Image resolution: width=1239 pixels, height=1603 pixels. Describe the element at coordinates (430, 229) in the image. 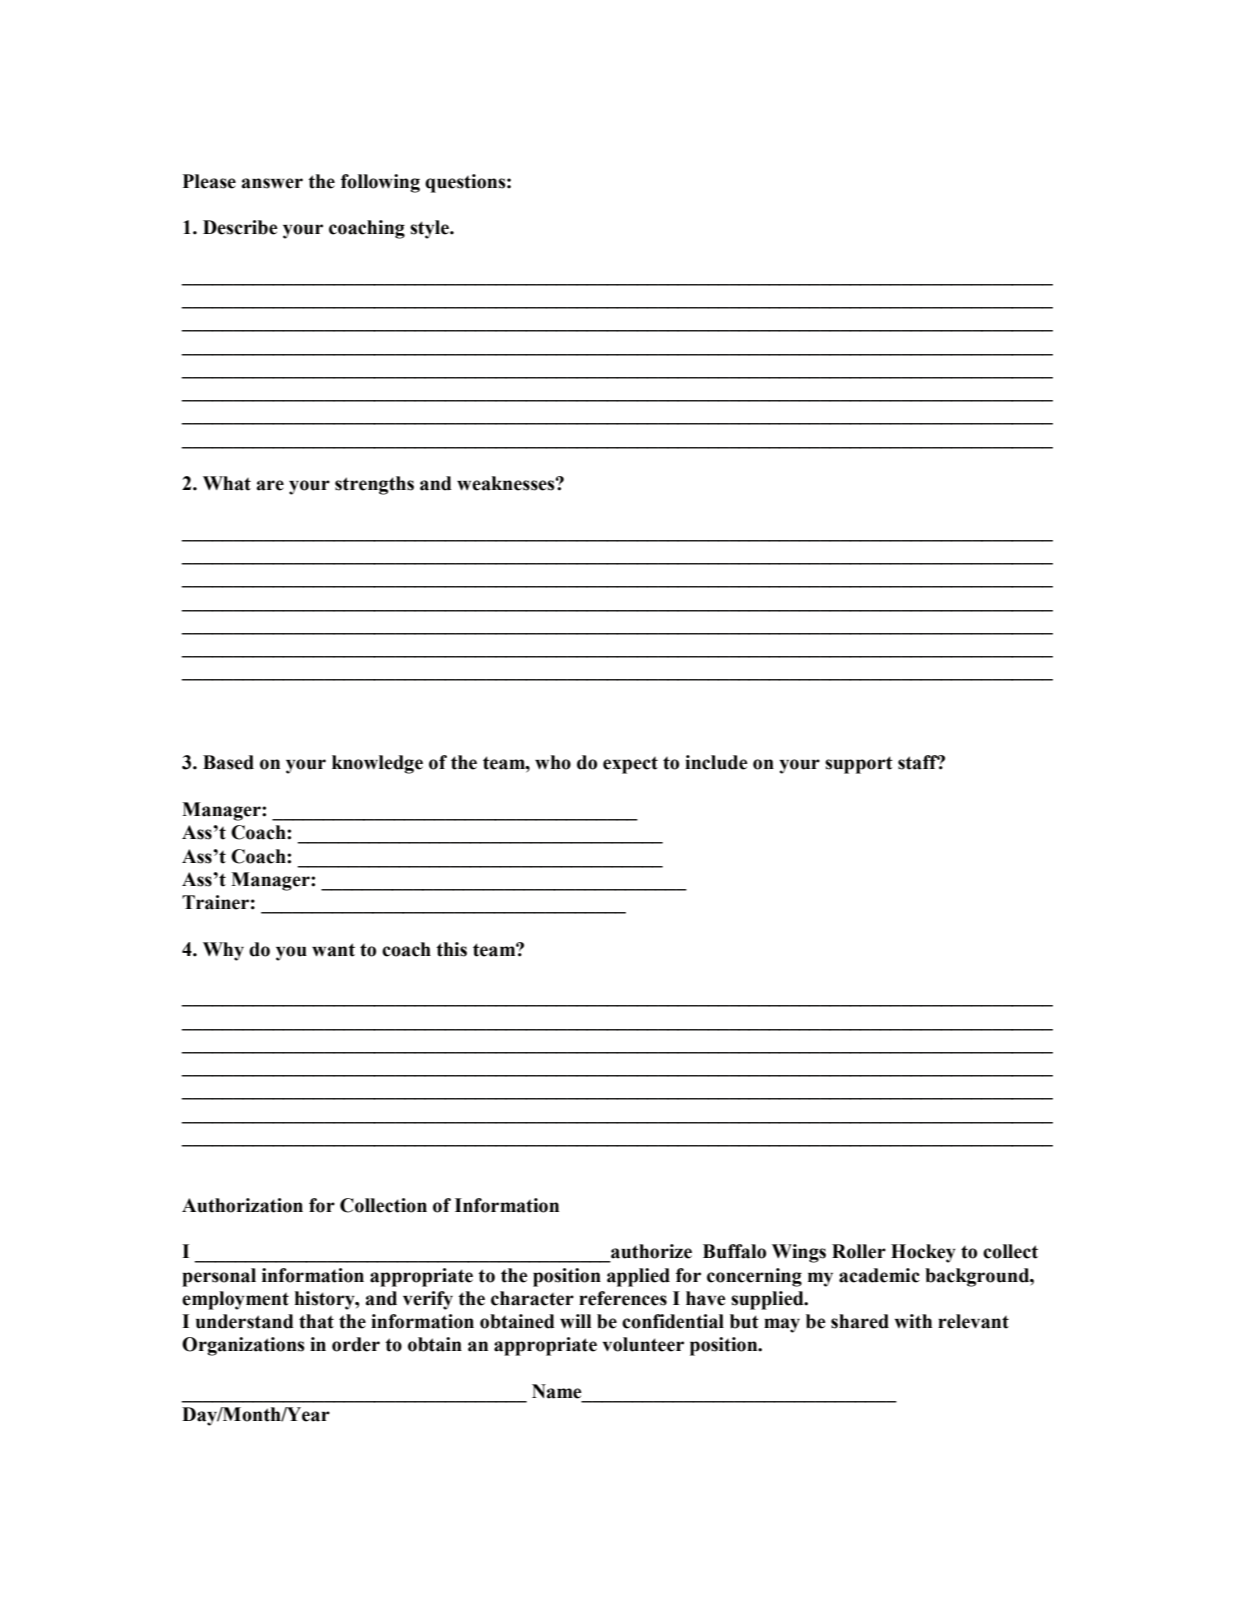

I see `style` at that location.
